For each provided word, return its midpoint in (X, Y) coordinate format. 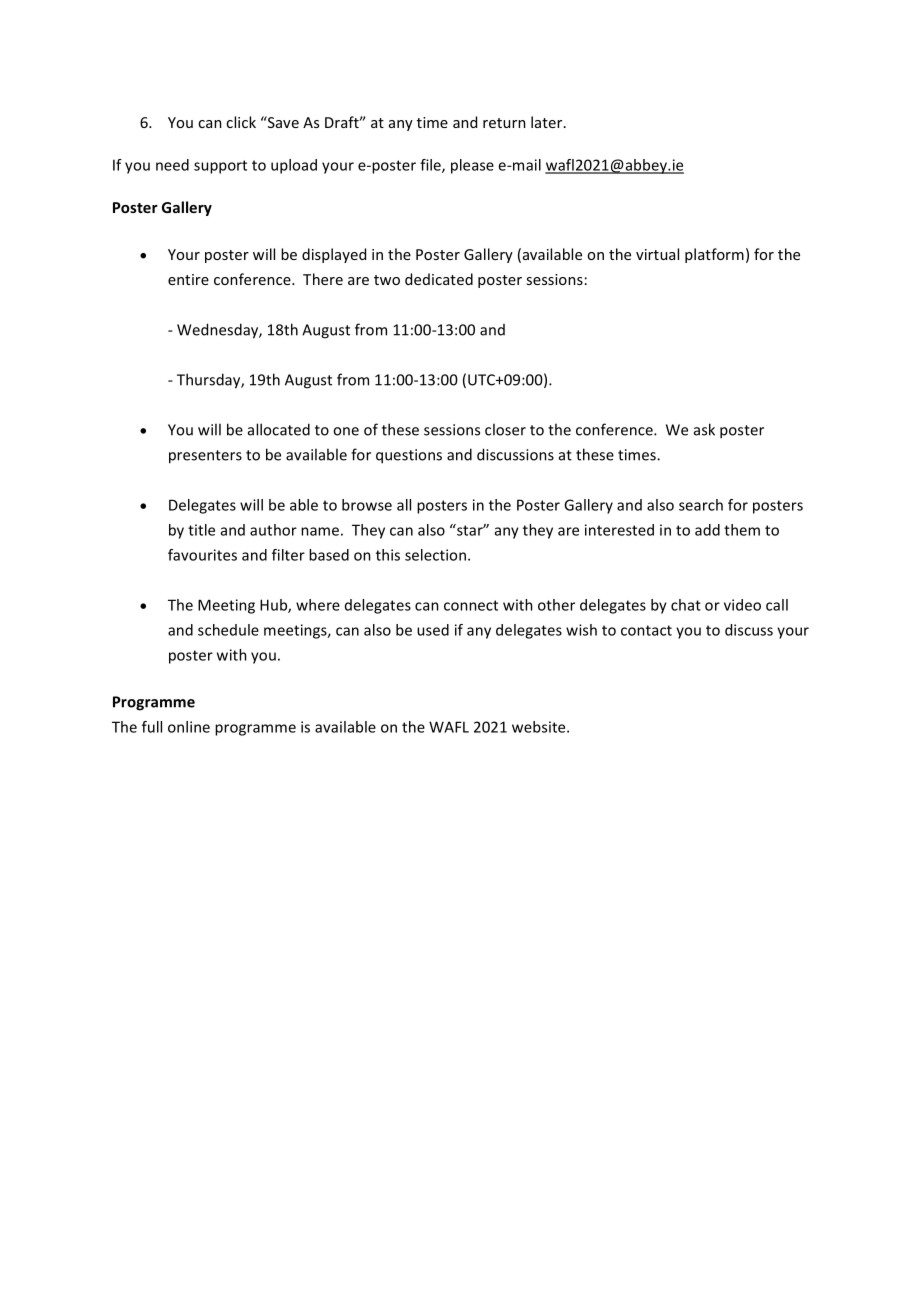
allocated (279, 429)
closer (505, 429)
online (189, 727)
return (504, 123)
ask (704, 429)
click (241, 122)
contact (646, 630)
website (540, 727)
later (548, 122)
